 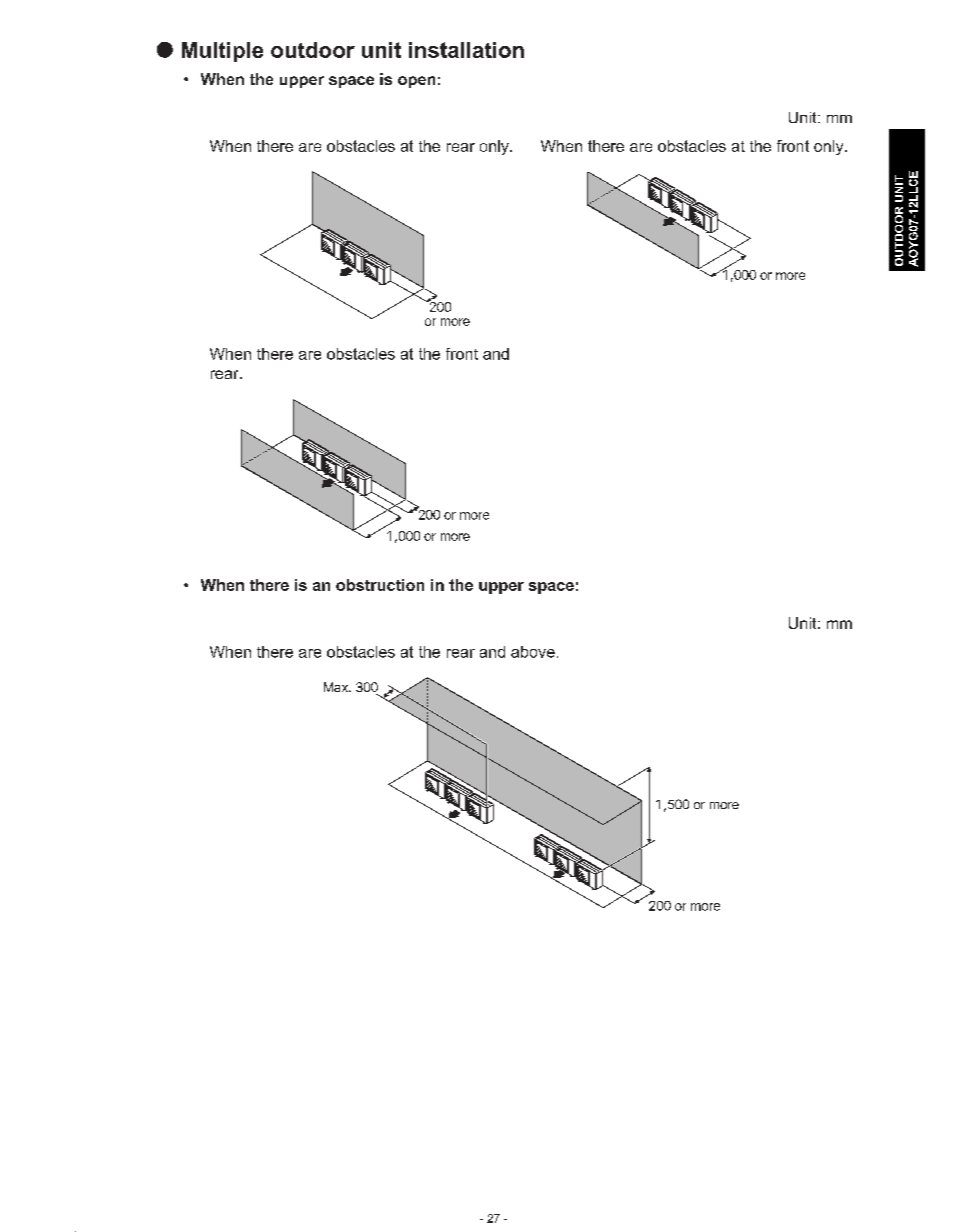 What do you see at coordinates (337, 687) in the screenshot?
I see `Max` at bounding box center [337, 687].
